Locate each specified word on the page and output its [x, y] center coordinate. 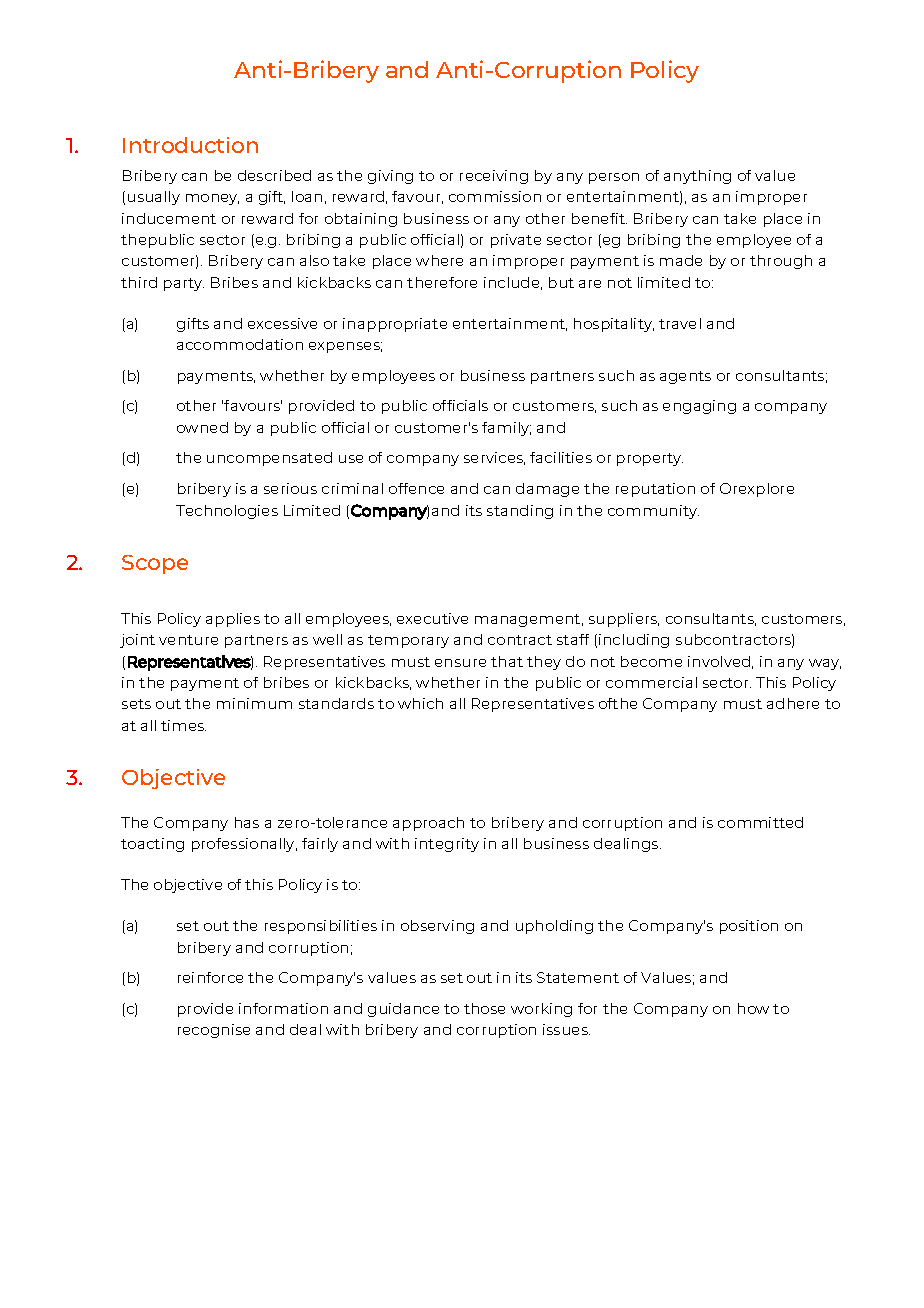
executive [432, 618]
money [212, 199]
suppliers [624, 620]
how [753, 1008]
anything [697, 177]
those [484, 1008]
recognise [214, 1031]
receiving [494, 177]
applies [233, 620]
